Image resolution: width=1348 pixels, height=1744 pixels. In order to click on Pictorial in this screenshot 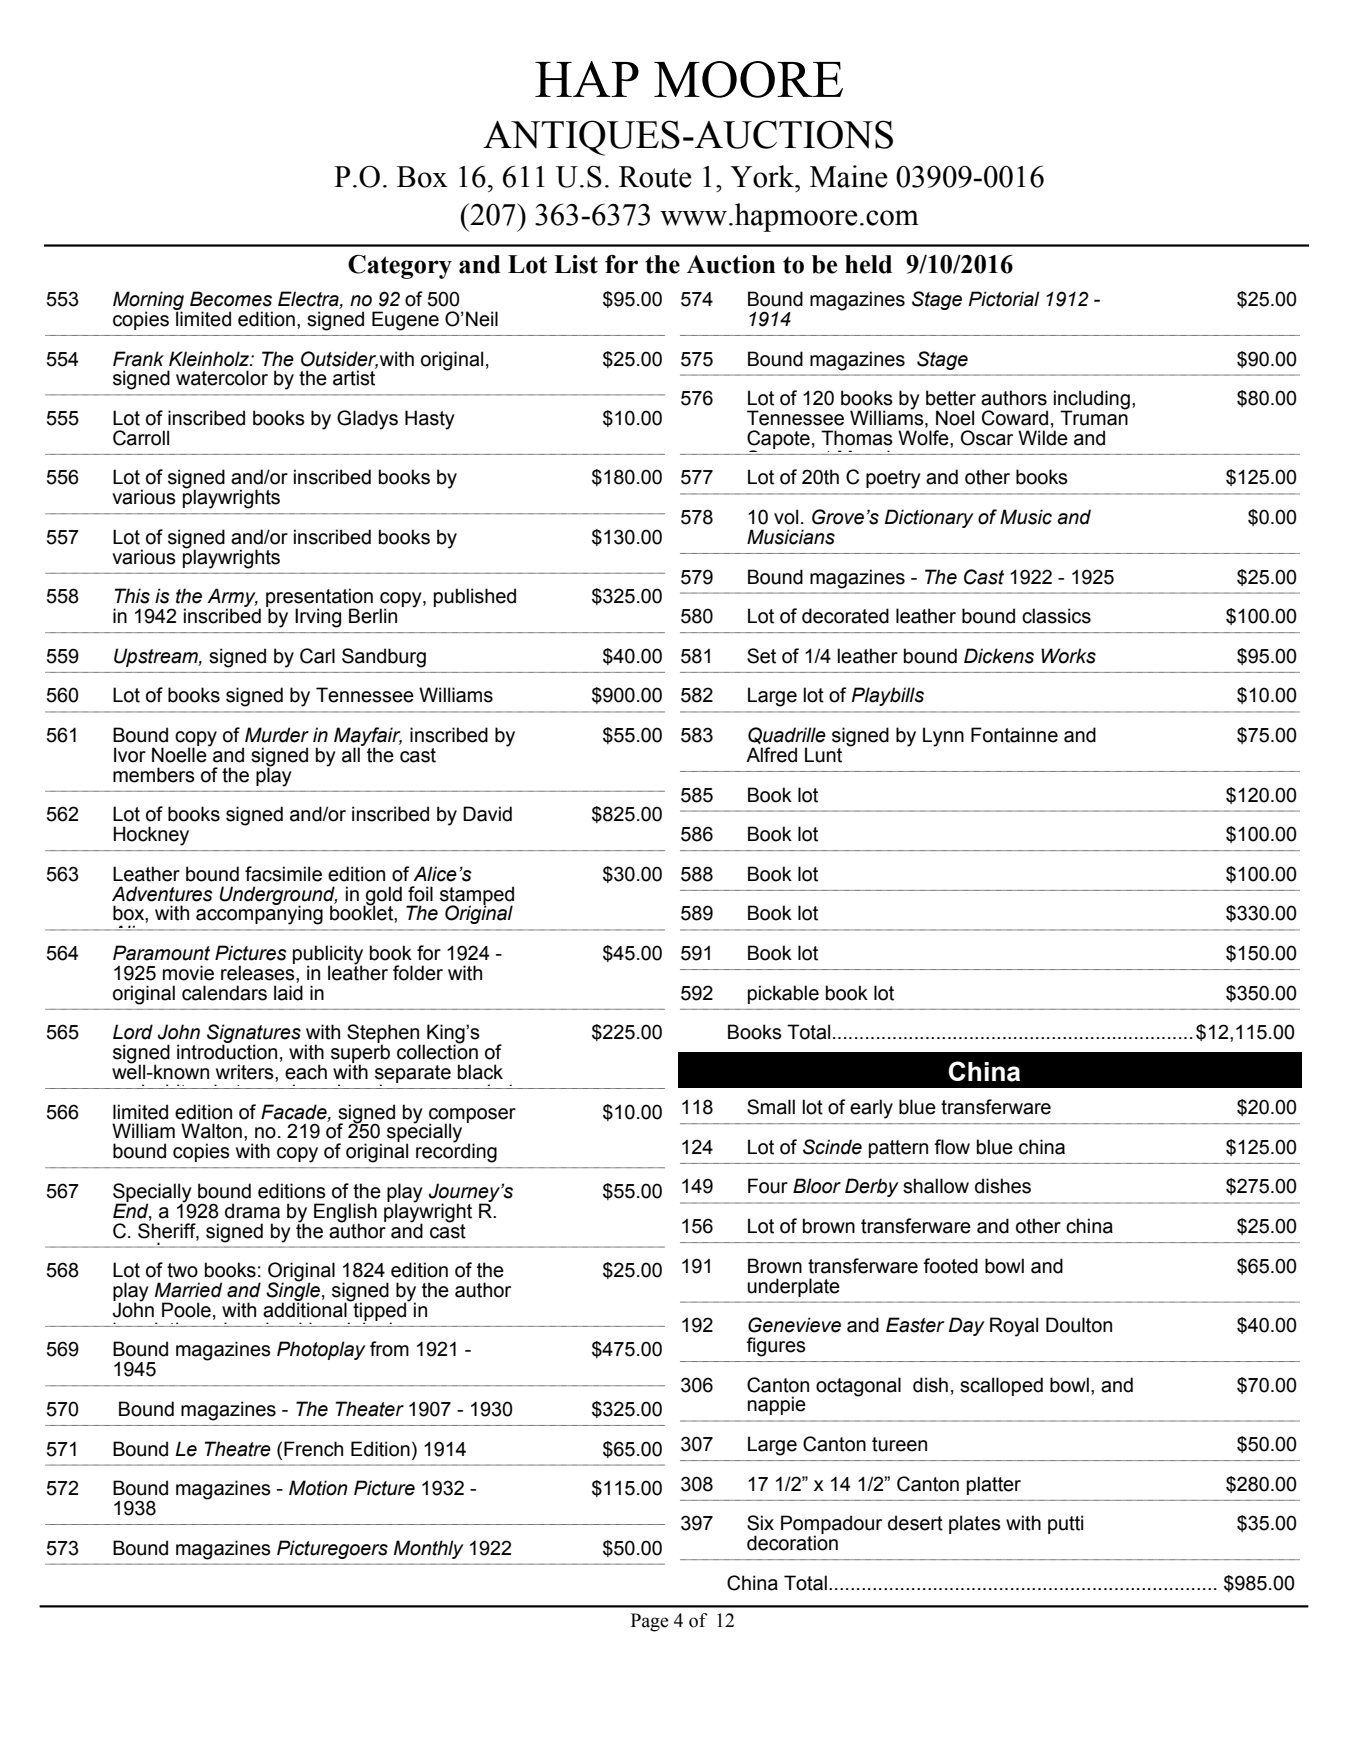, I will do `click(1004, 299)`.
